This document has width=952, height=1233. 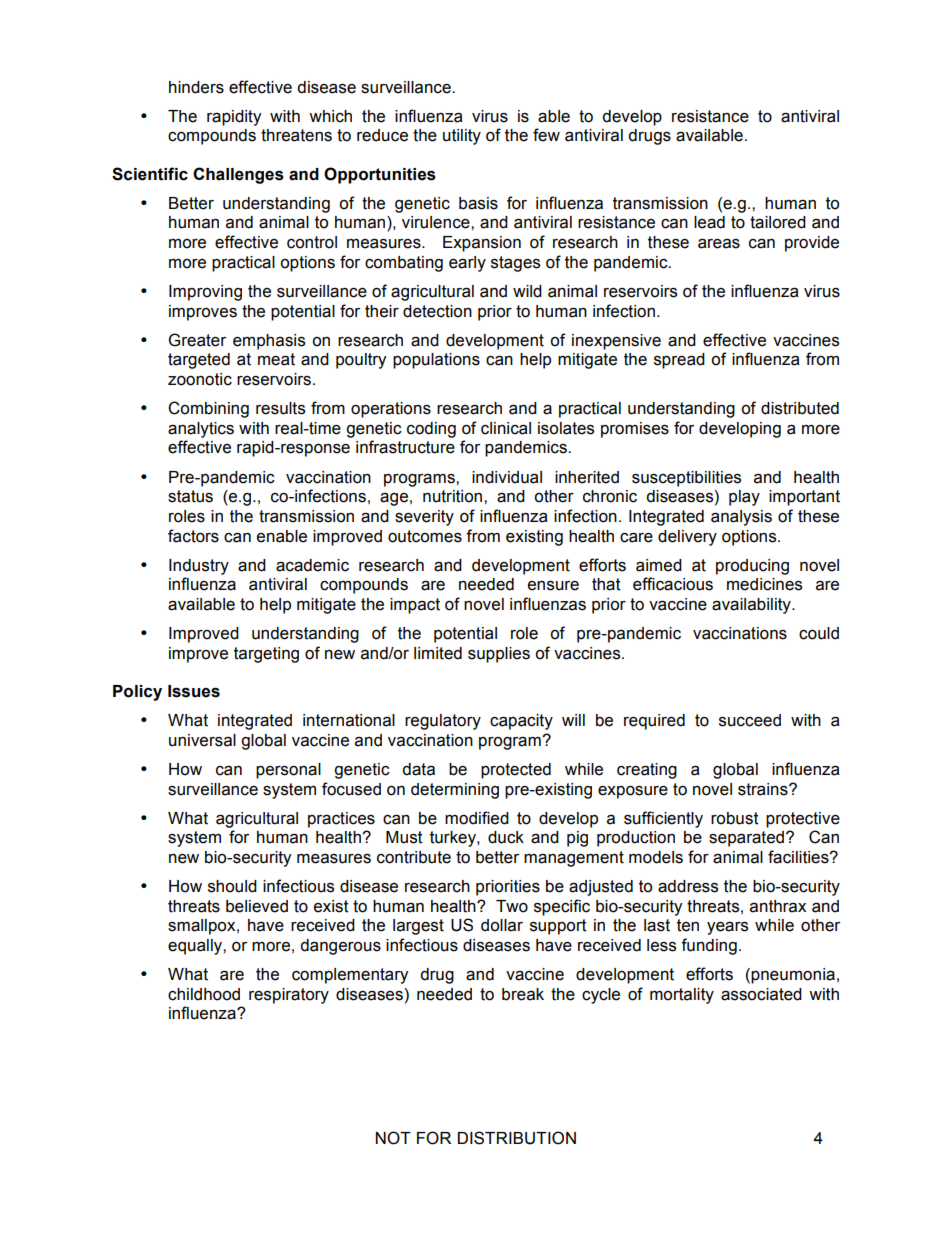 I want to click on separated, so click(x=746, y=839).
